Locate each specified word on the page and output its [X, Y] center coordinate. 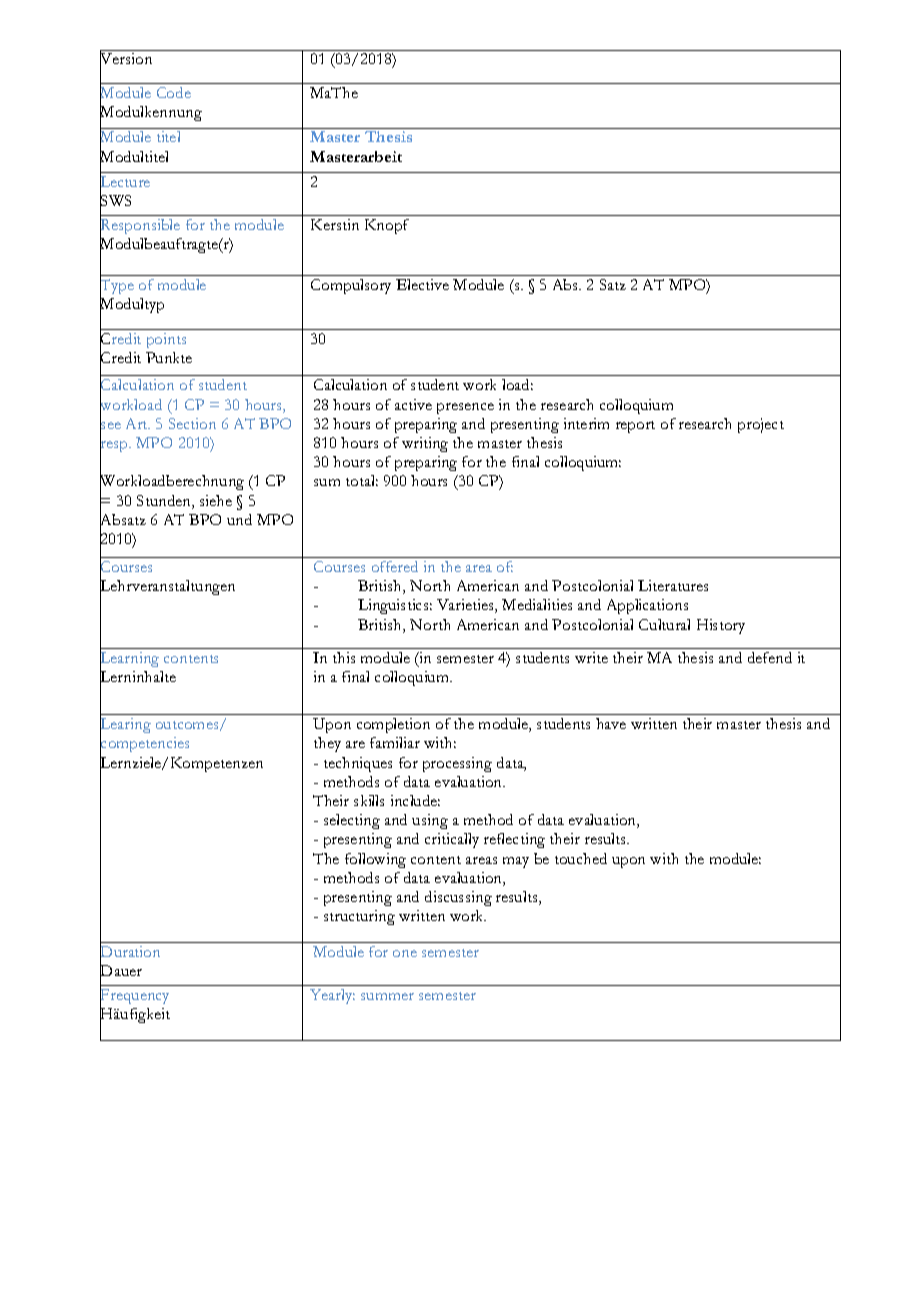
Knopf [387, 226]
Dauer [121, 971]
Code [174, 92]
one [405, 953]
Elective [422, 284]
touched [581, 858]
